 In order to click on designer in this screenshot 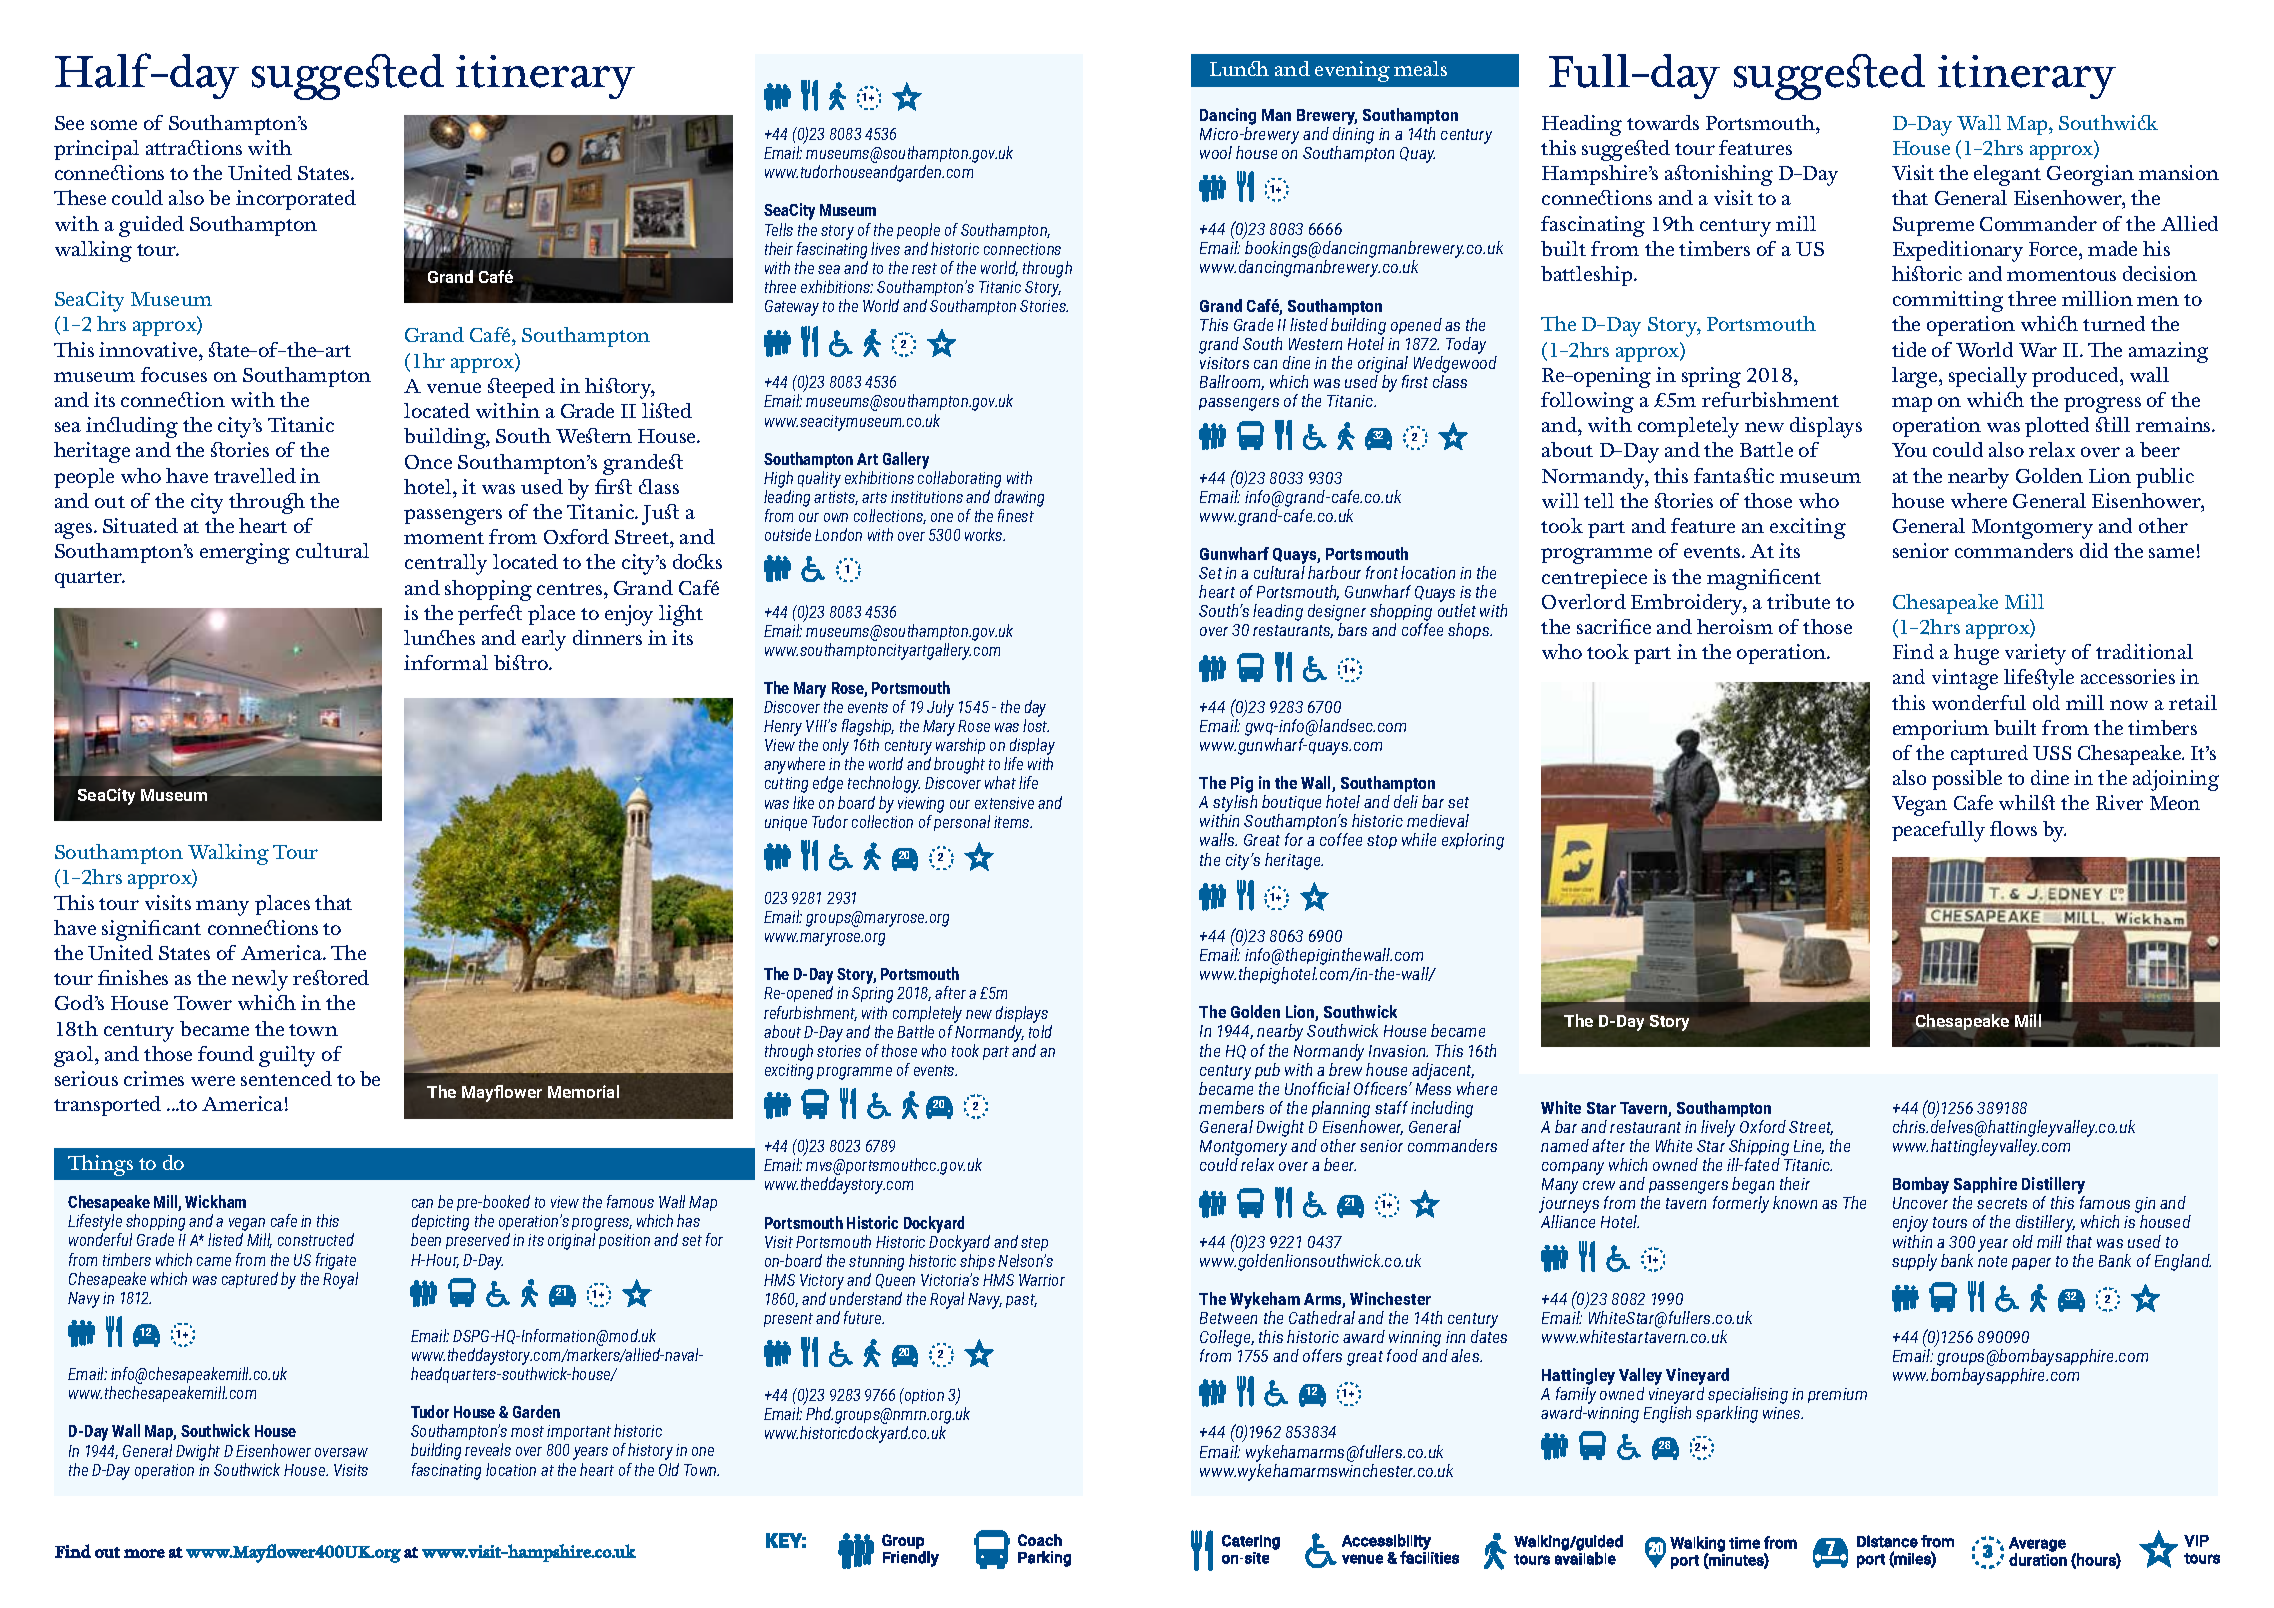, I will do `click(1337, 614)`.
